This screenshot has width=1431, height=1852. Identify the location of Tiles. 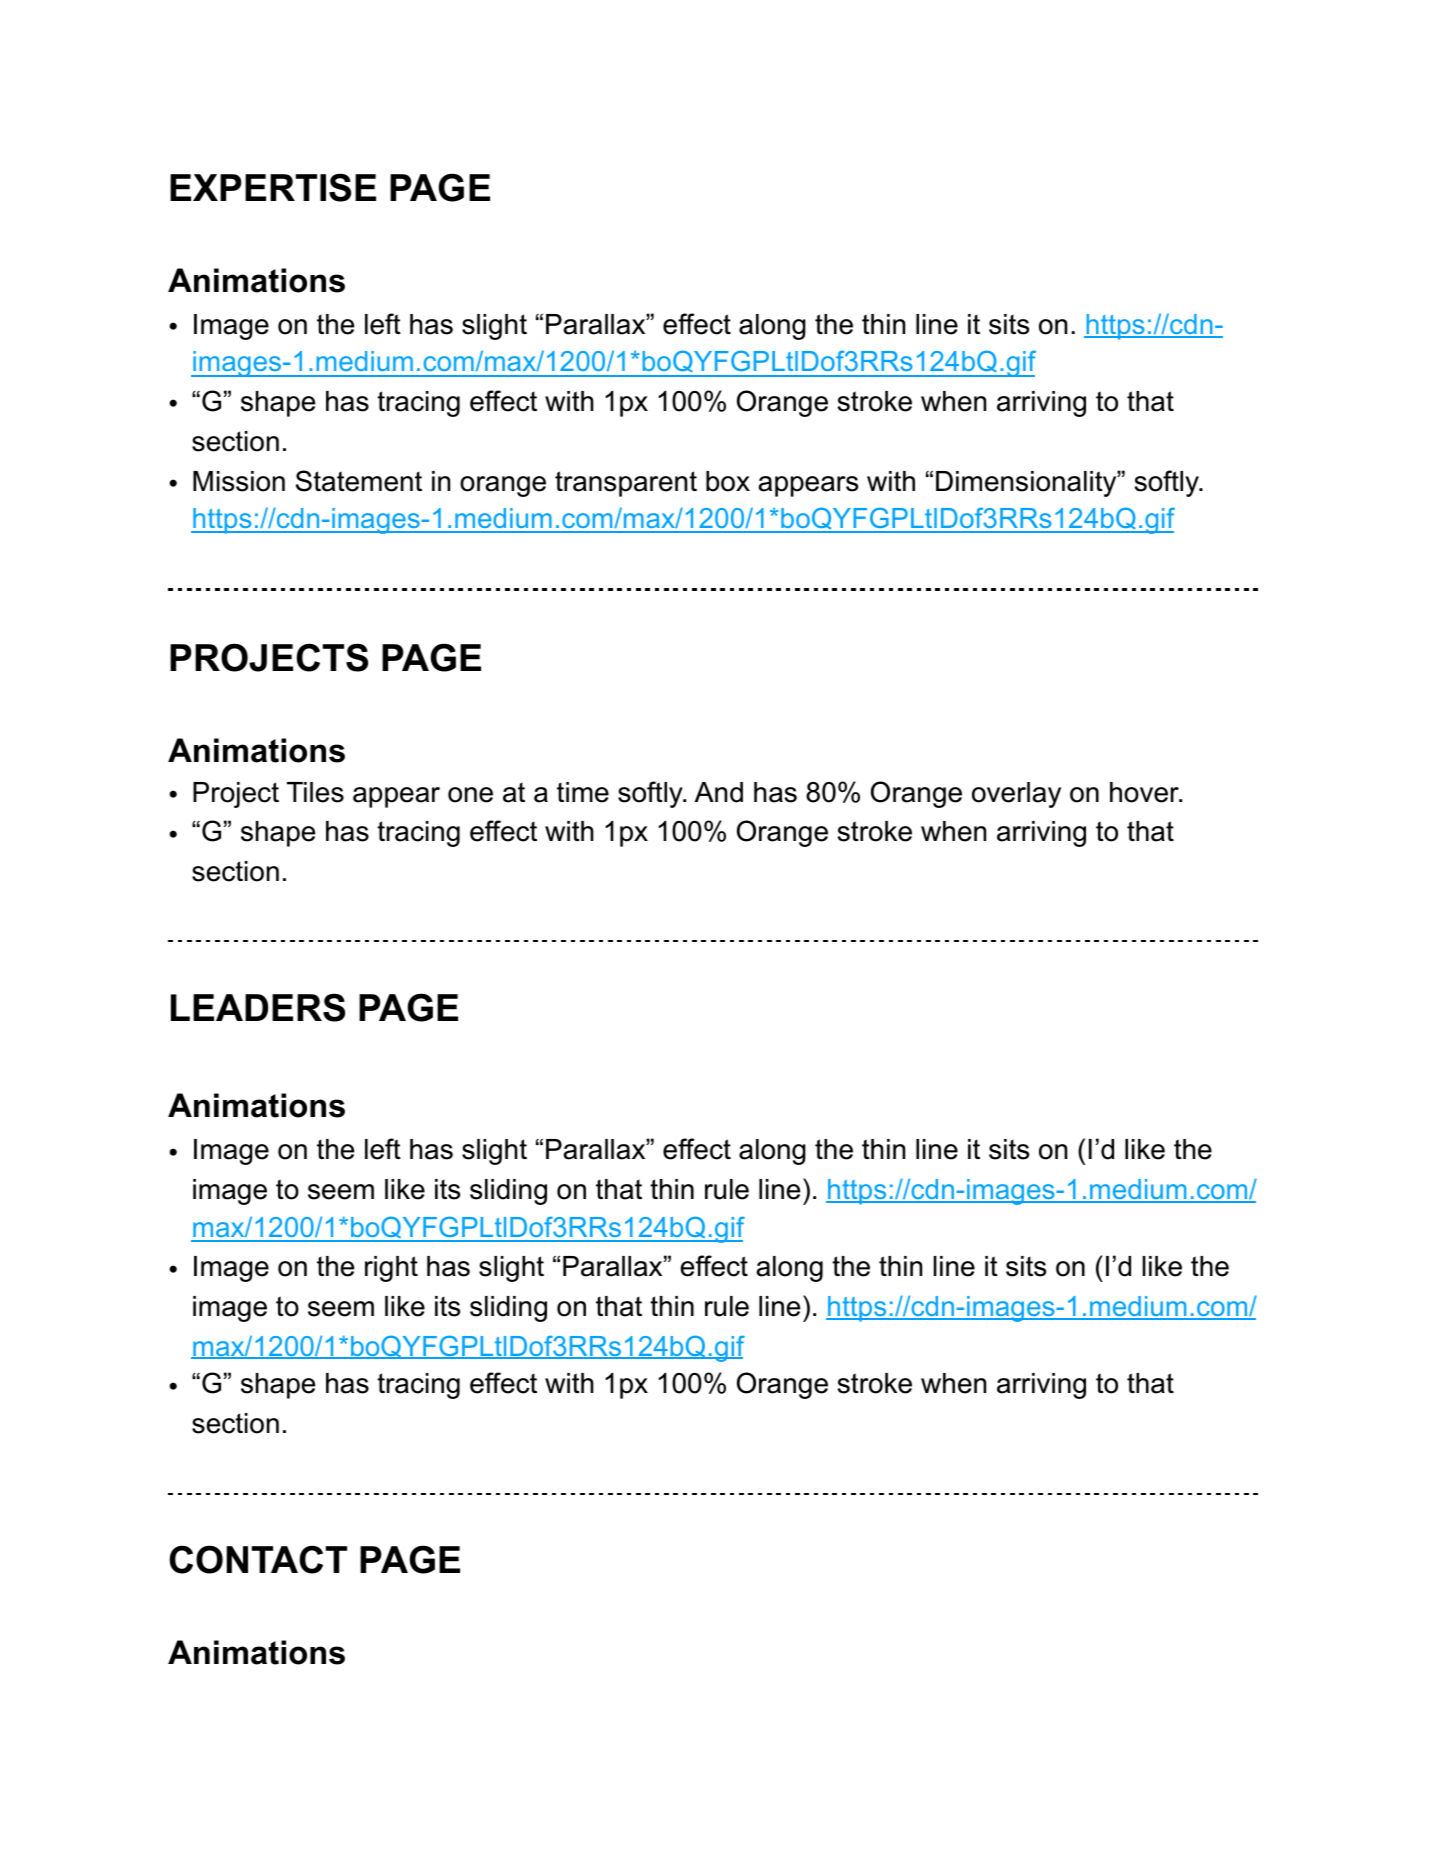
(315, 792).
